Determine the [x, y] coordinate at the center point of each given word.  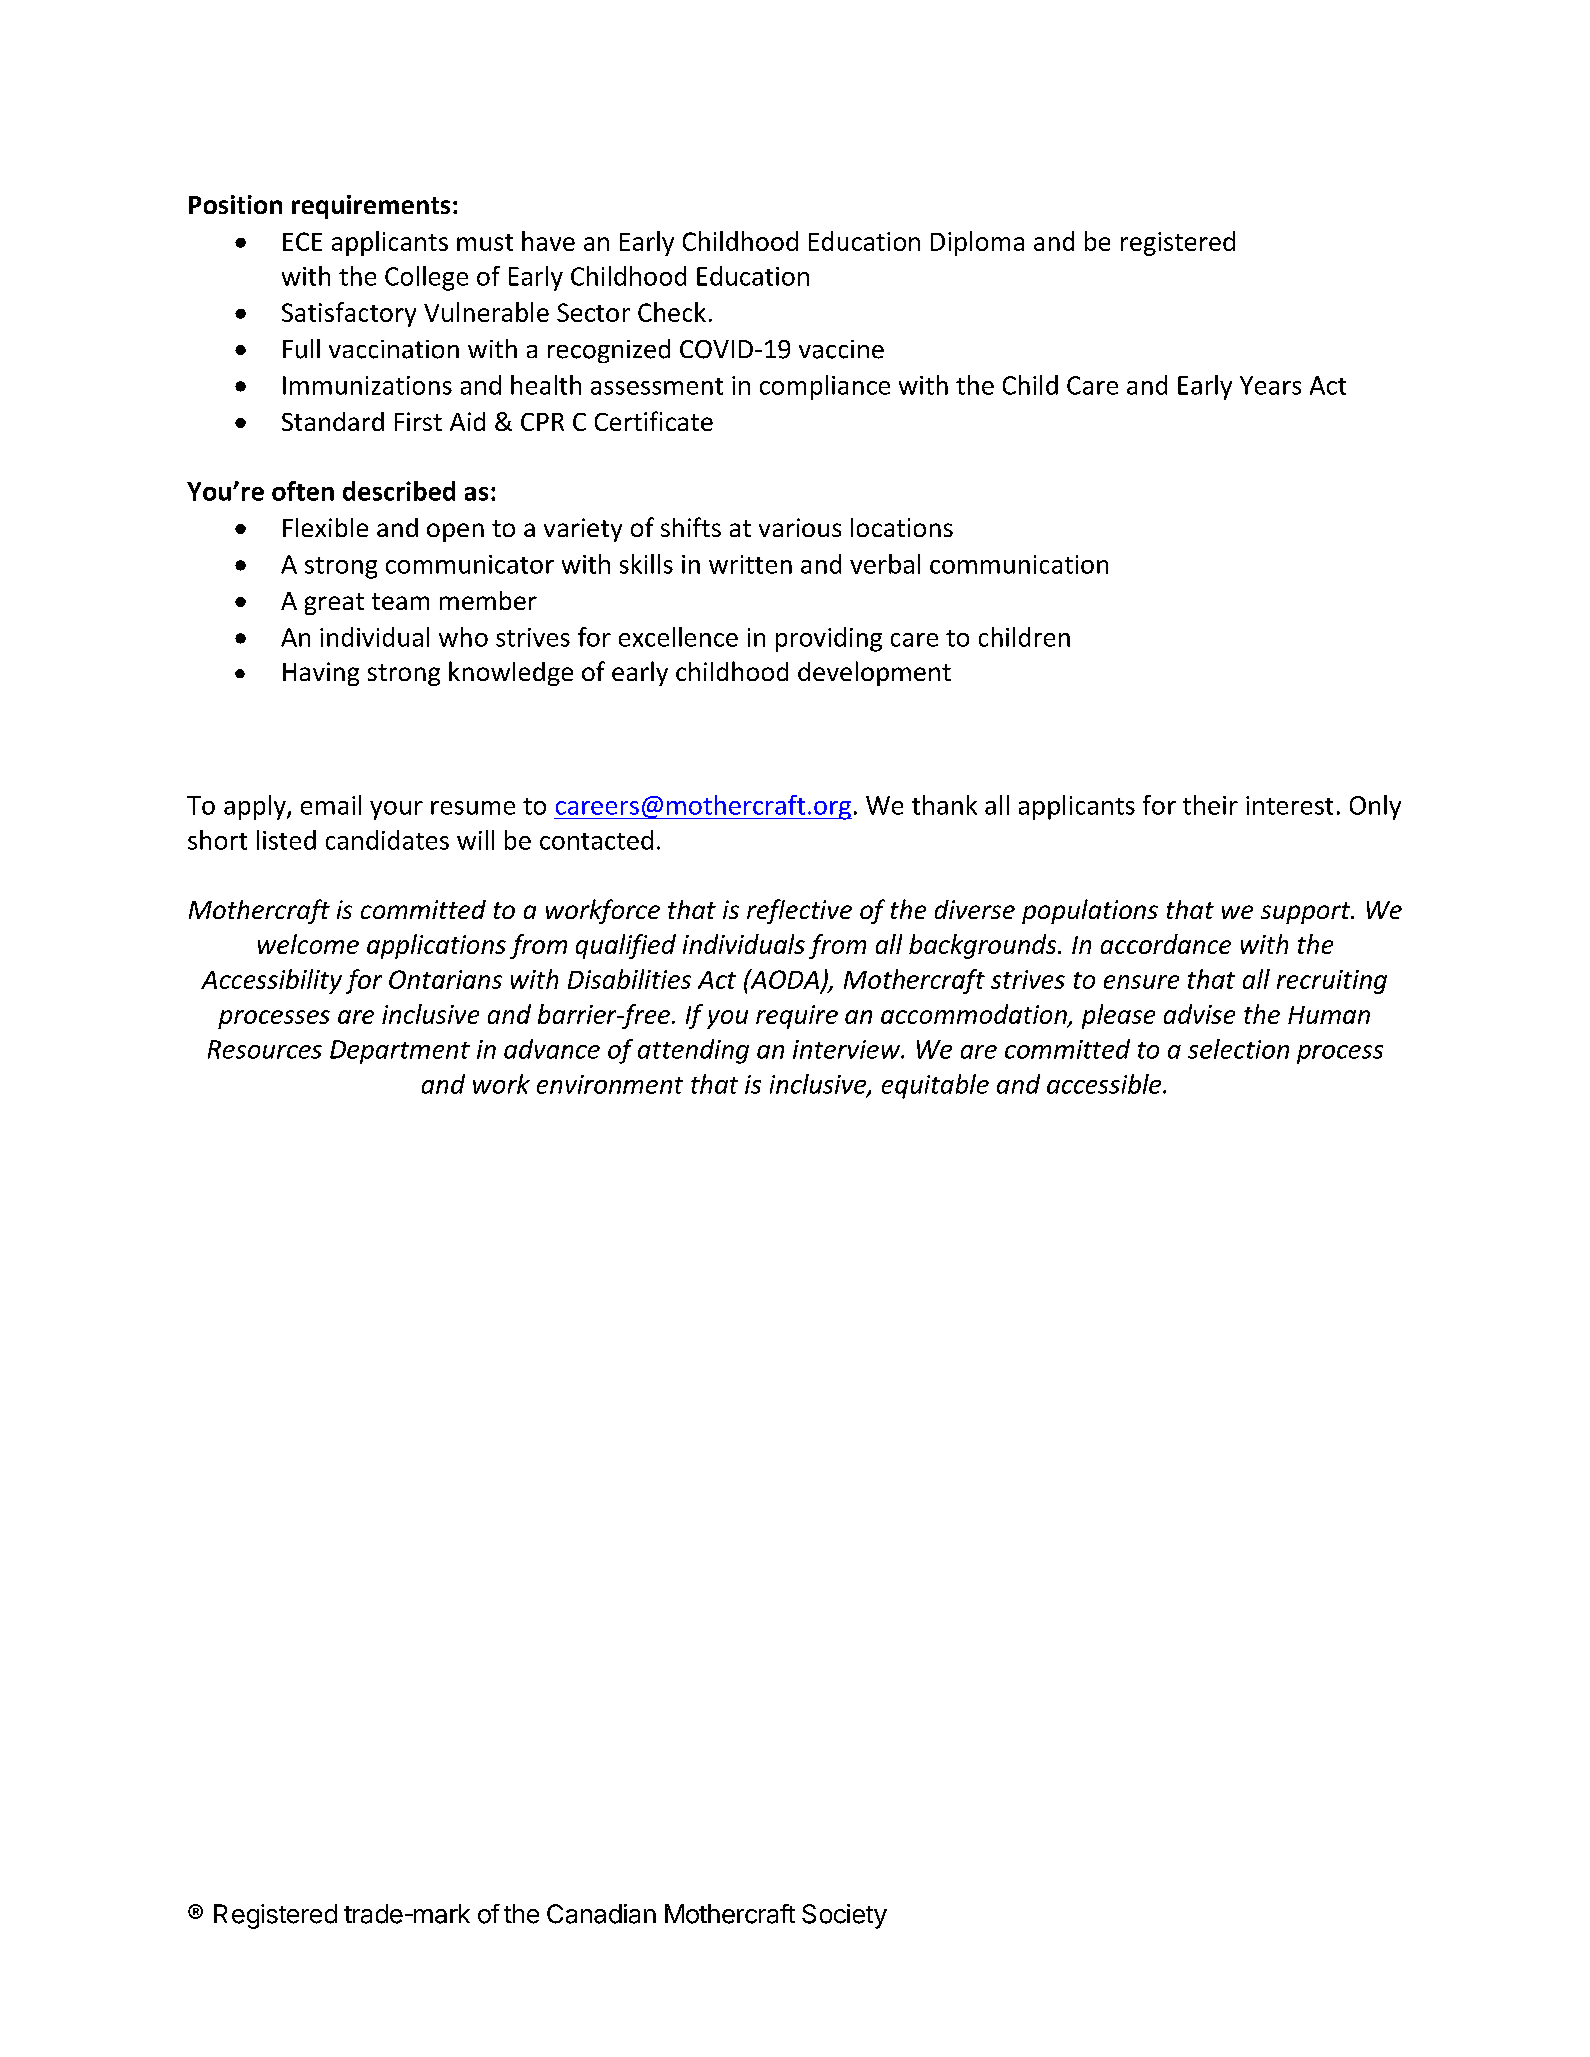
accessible [1105, 1084]
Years [1270, 385]
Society [844, 1916]
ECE [302, 241]
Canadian [601, 1914]
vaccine [841, 349]
